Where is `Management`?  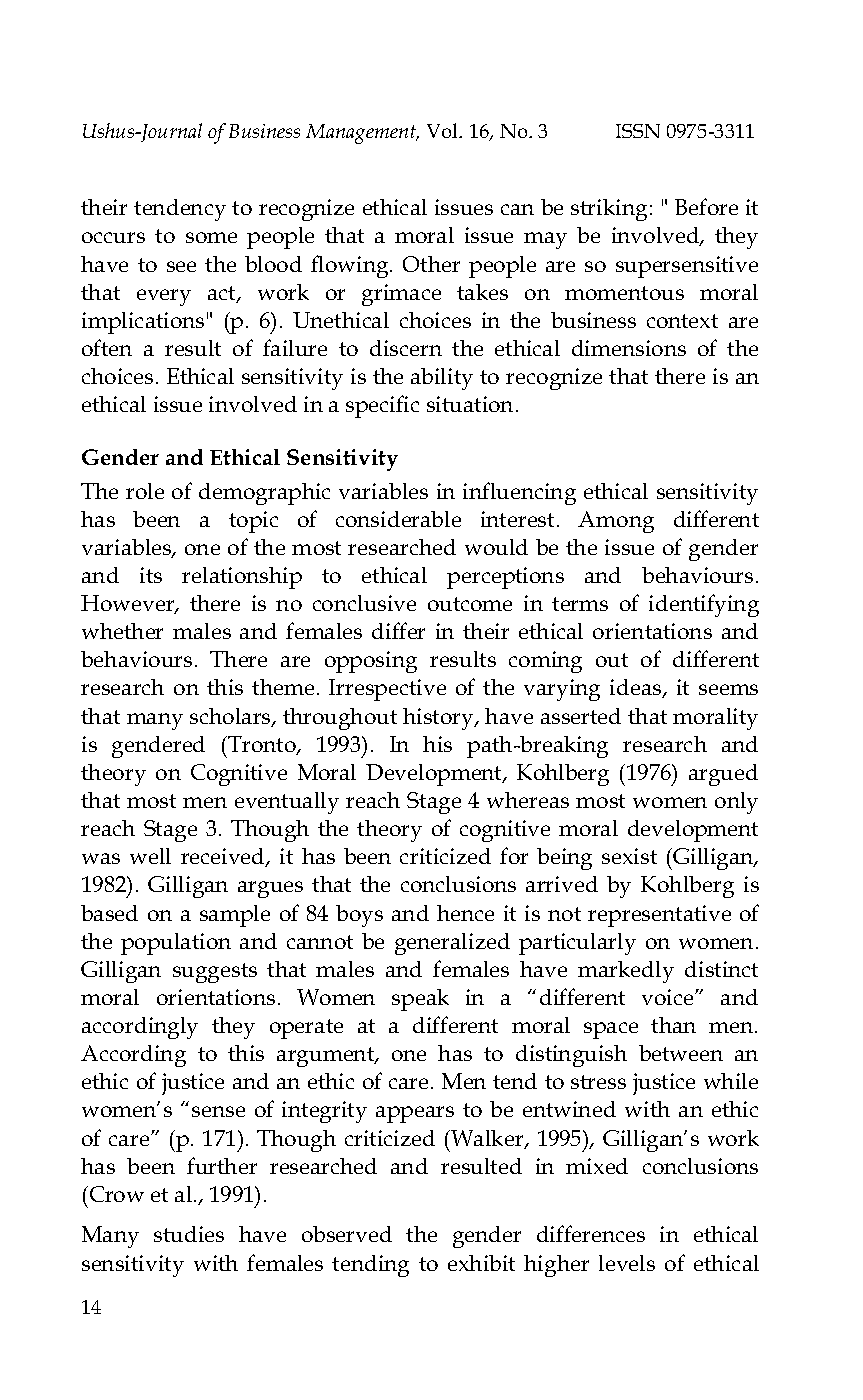 Management is located at coordinates (362, 134).
